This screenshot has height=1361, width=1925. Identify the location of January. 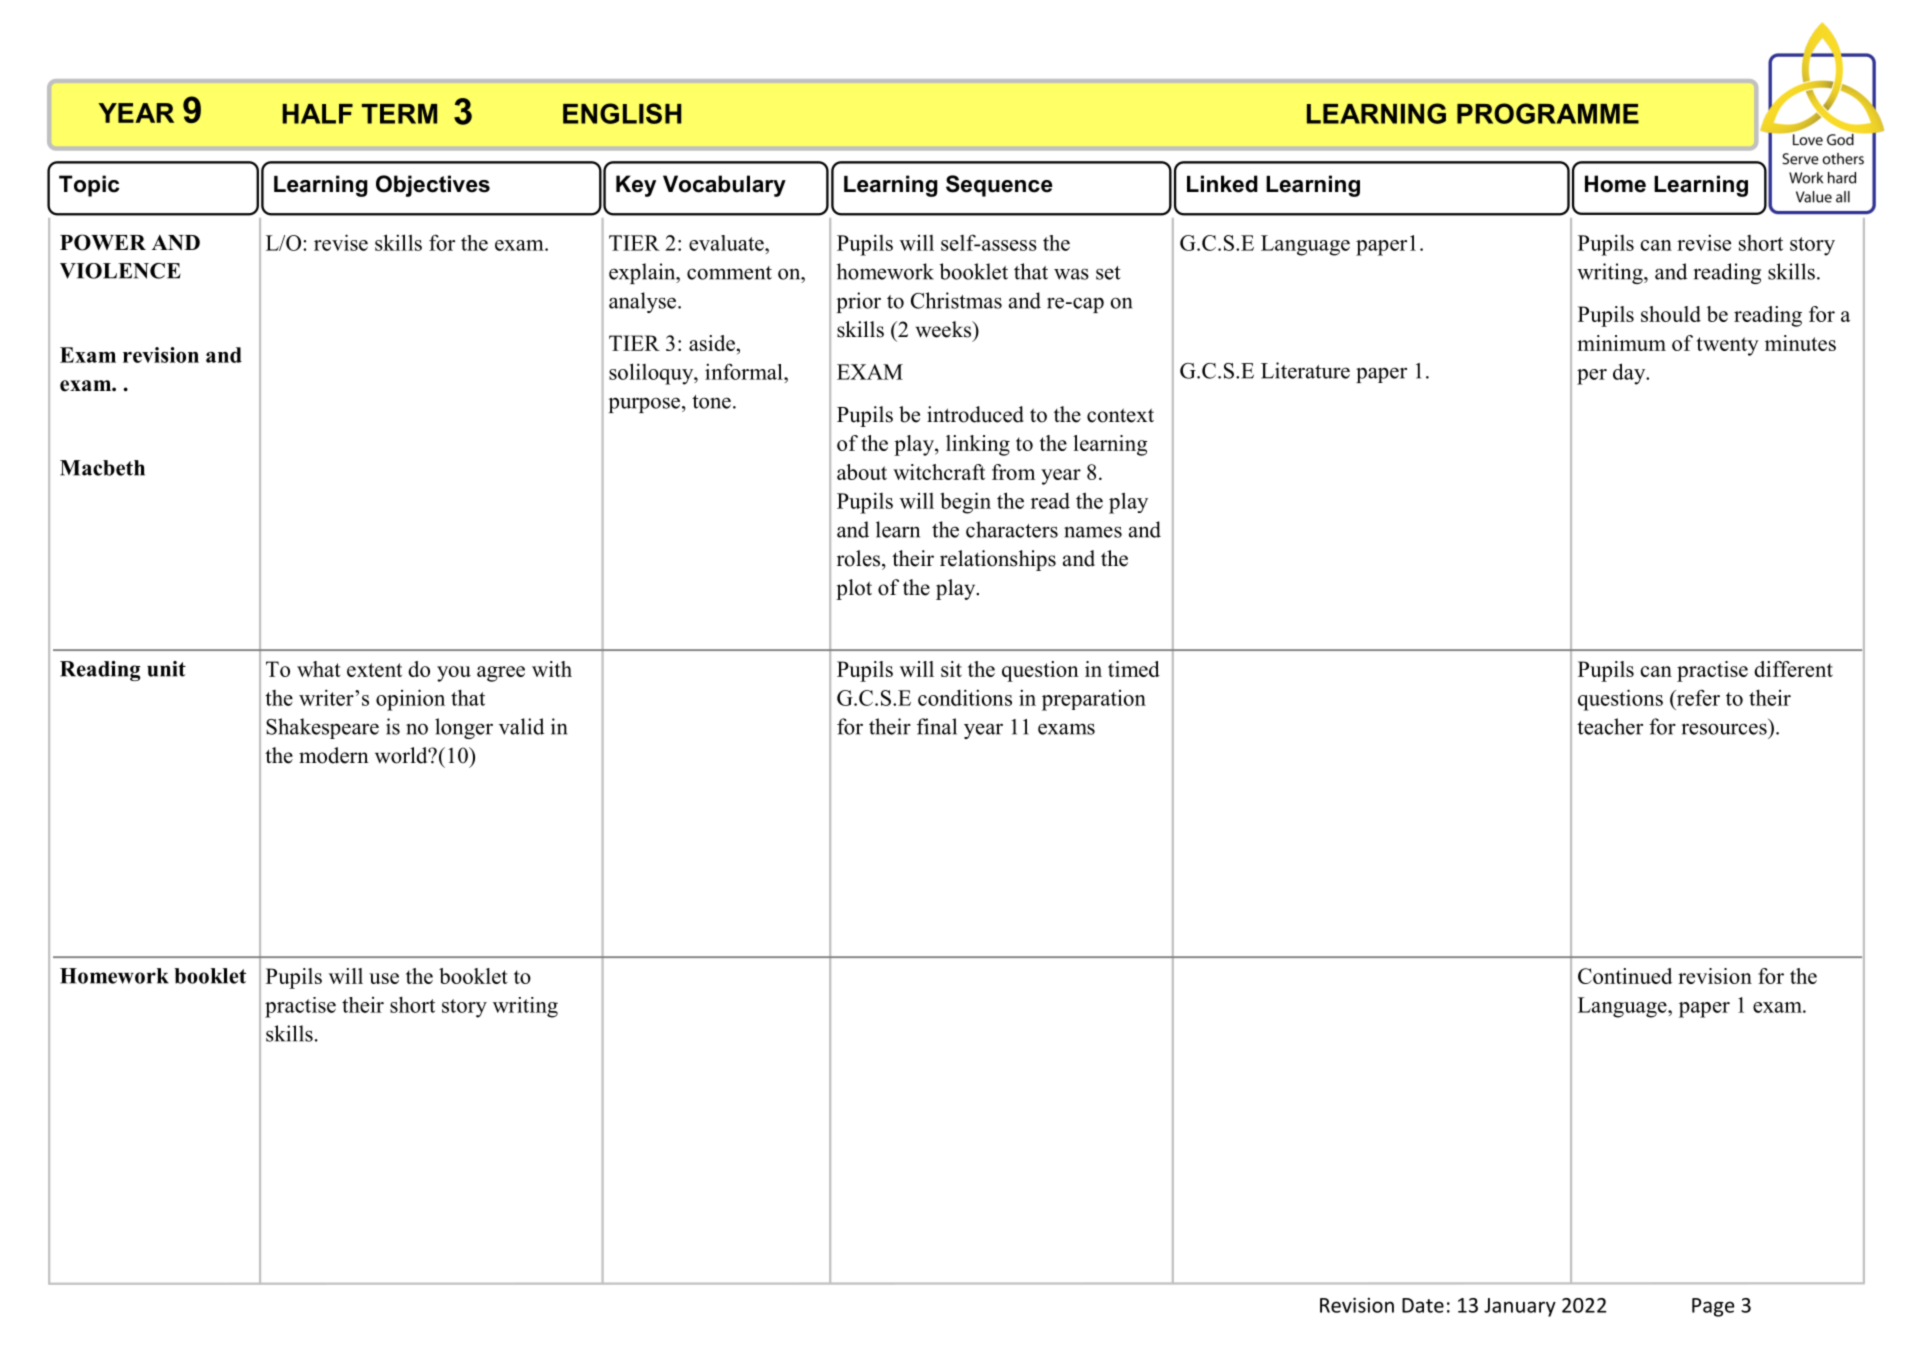
(1520, 1307).
